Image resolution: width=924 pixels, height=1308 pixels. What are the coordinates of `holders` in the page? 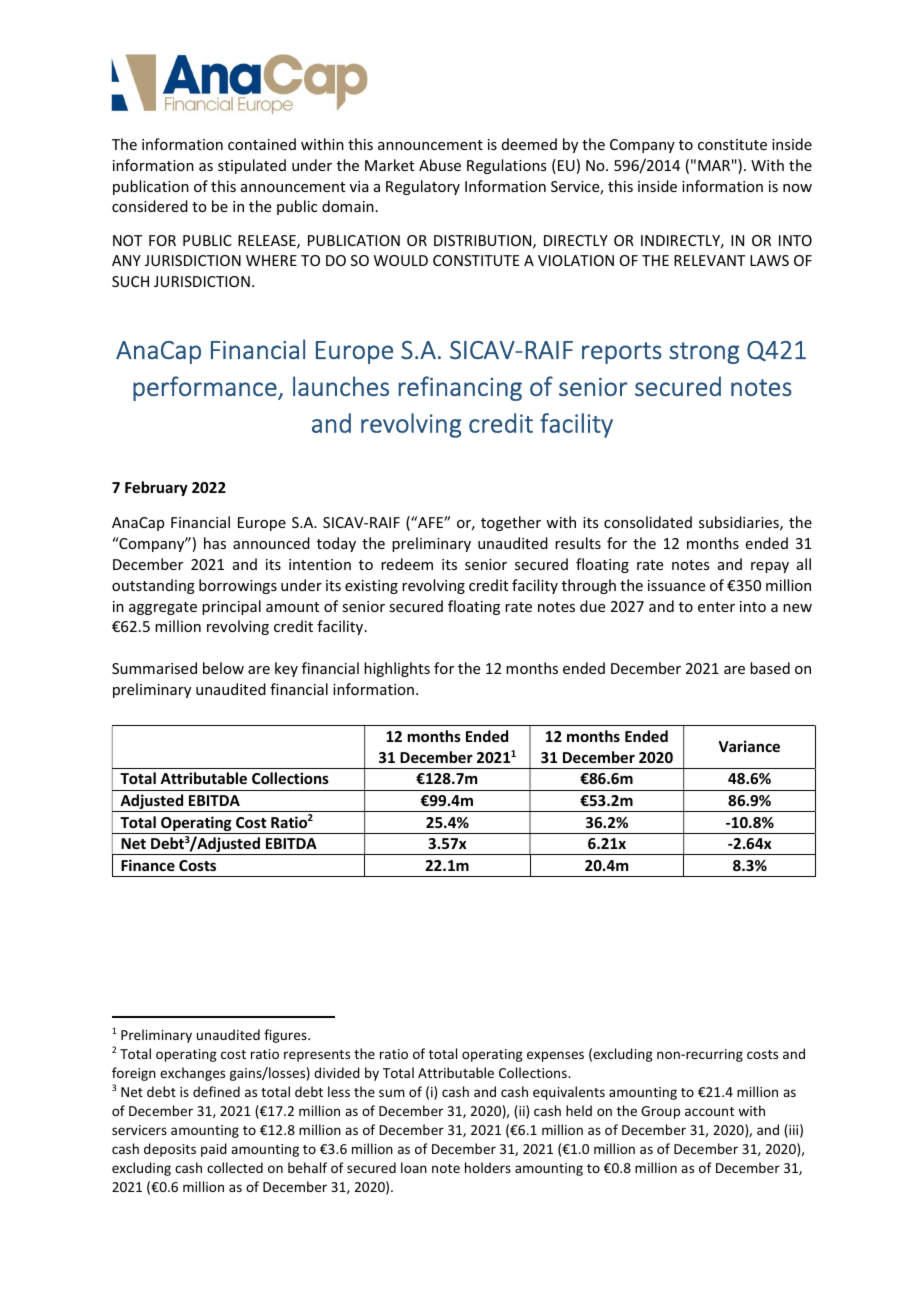 It's located at (488, 1167).
